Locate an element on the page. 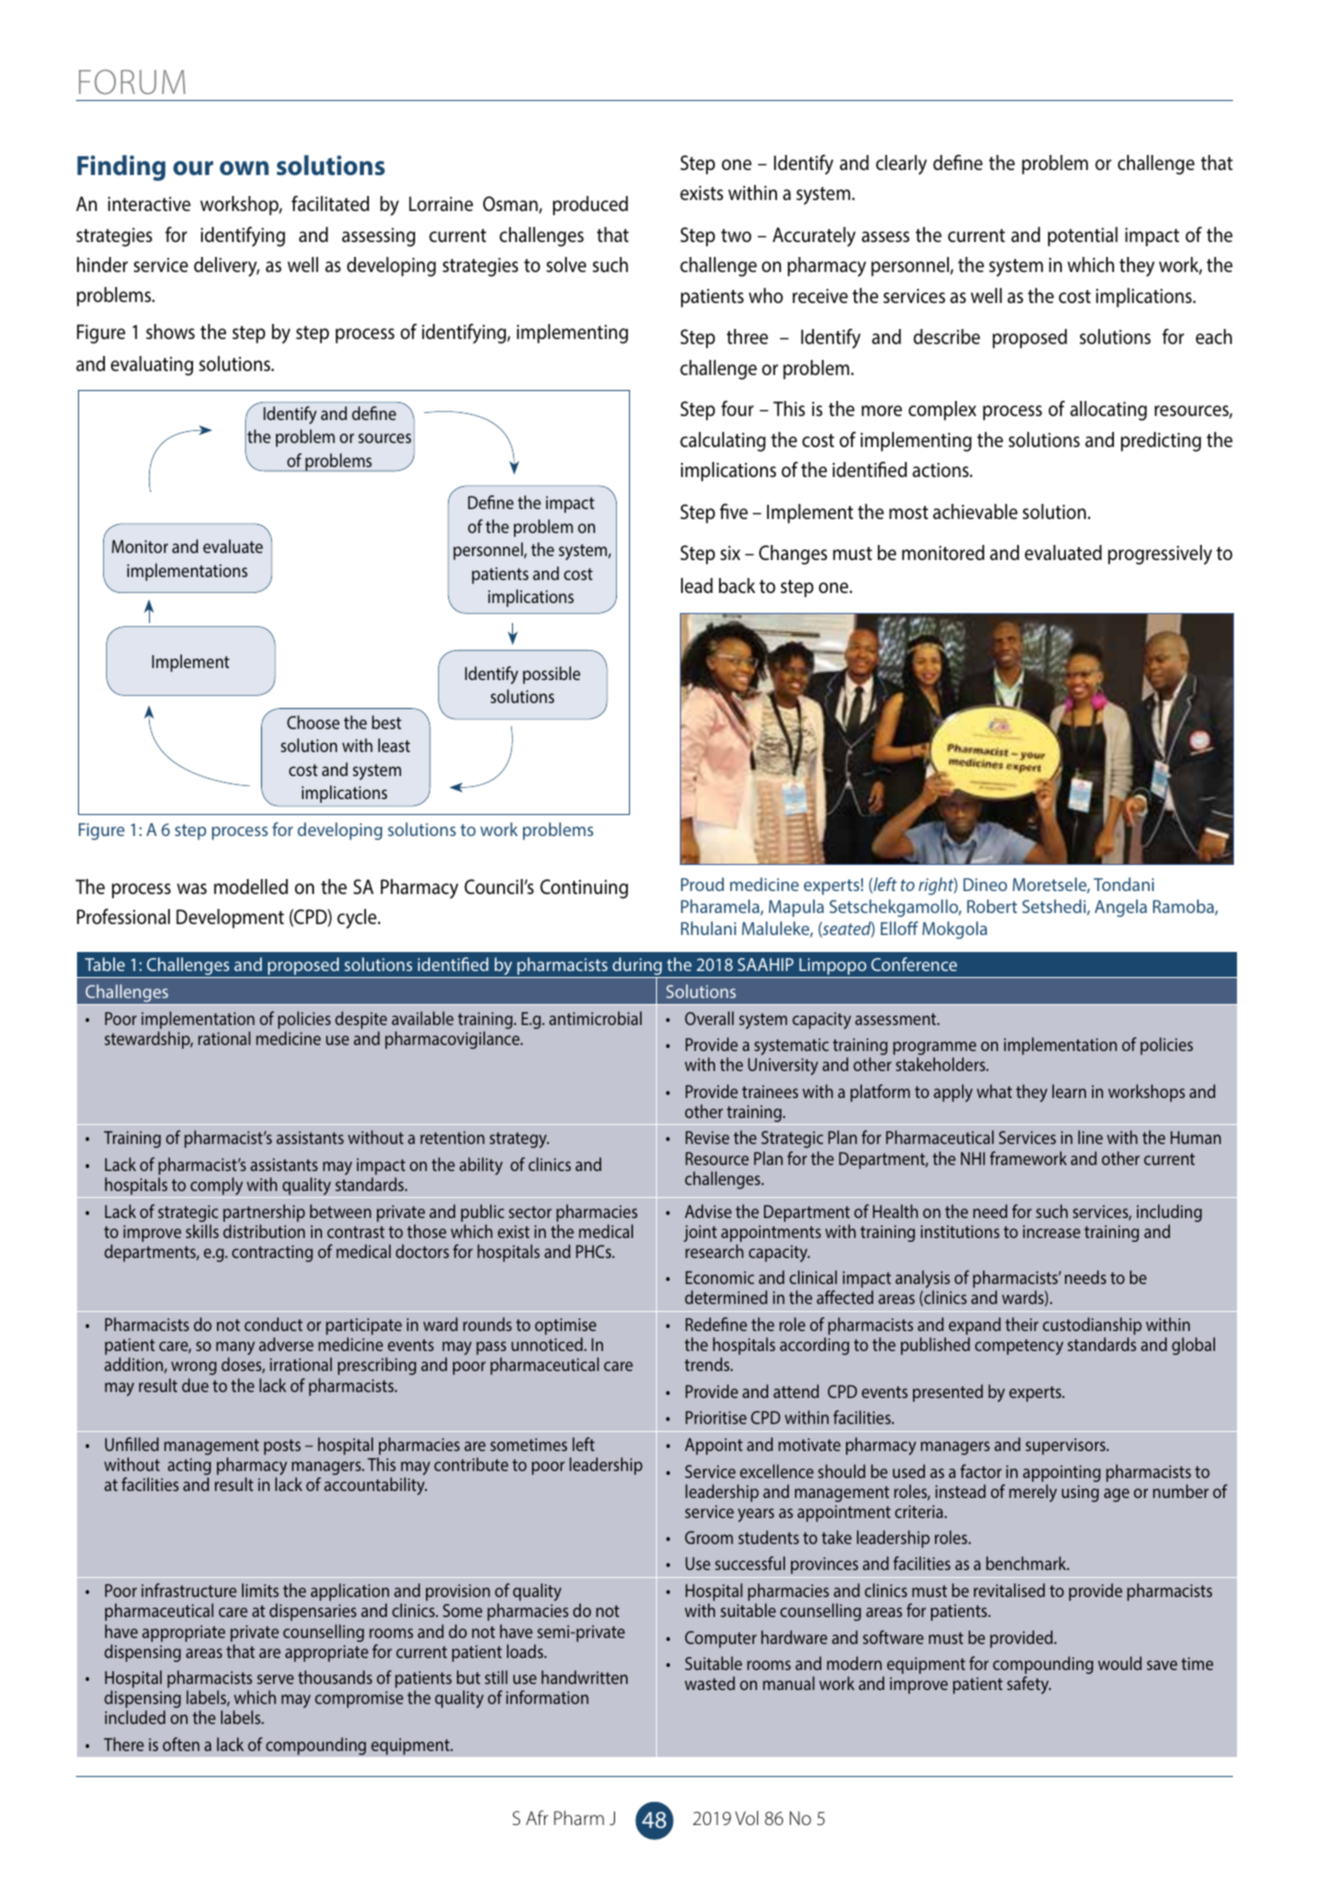 This page has height=1878, width=1328. potential is located at coordinates (1083, 236).
